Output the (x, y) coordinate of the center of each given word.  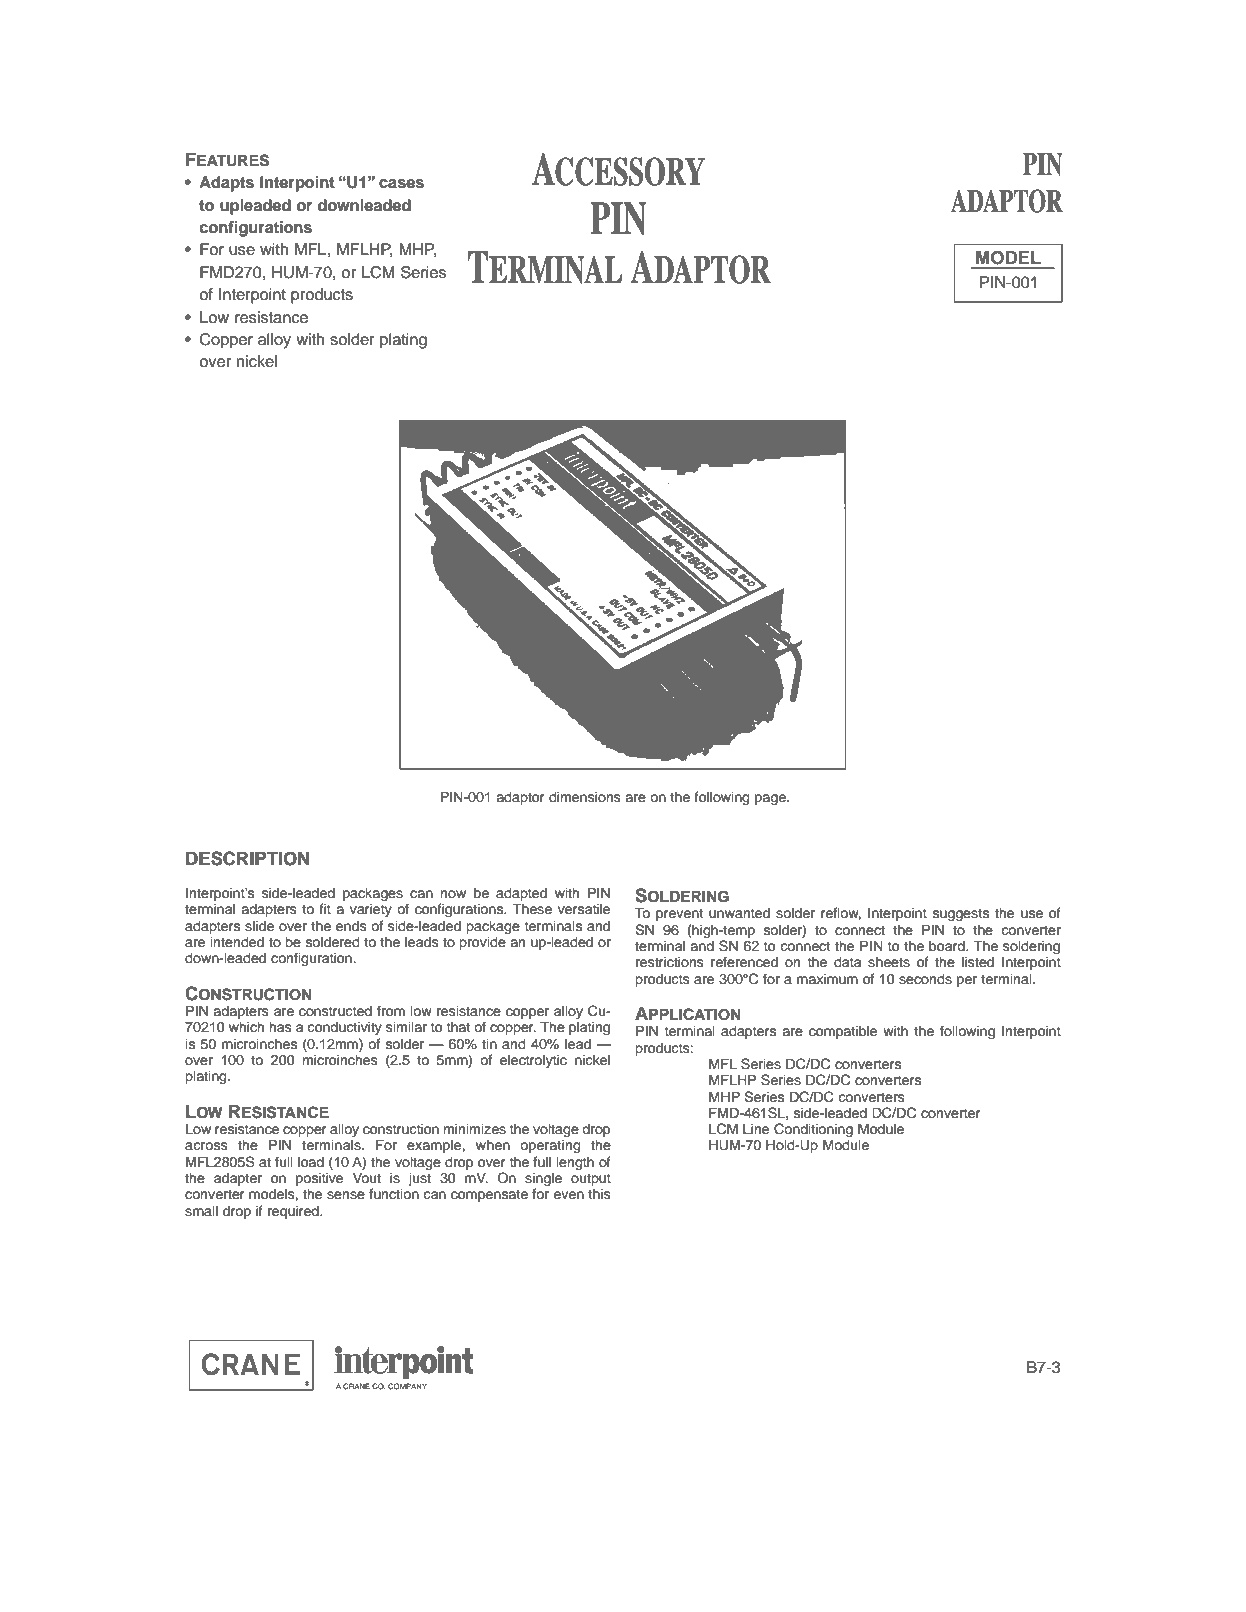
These (532, 909)
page (771, 799)
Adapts (226, 184)
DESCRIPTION (247, 858)
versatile (584, 909)
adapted (521, 894)
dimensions (585, 797)
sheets (889, 962)
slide (259, 926)
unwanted (739, 913)
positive (319, 1179)
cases (401, 184)
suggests (961, 914)
